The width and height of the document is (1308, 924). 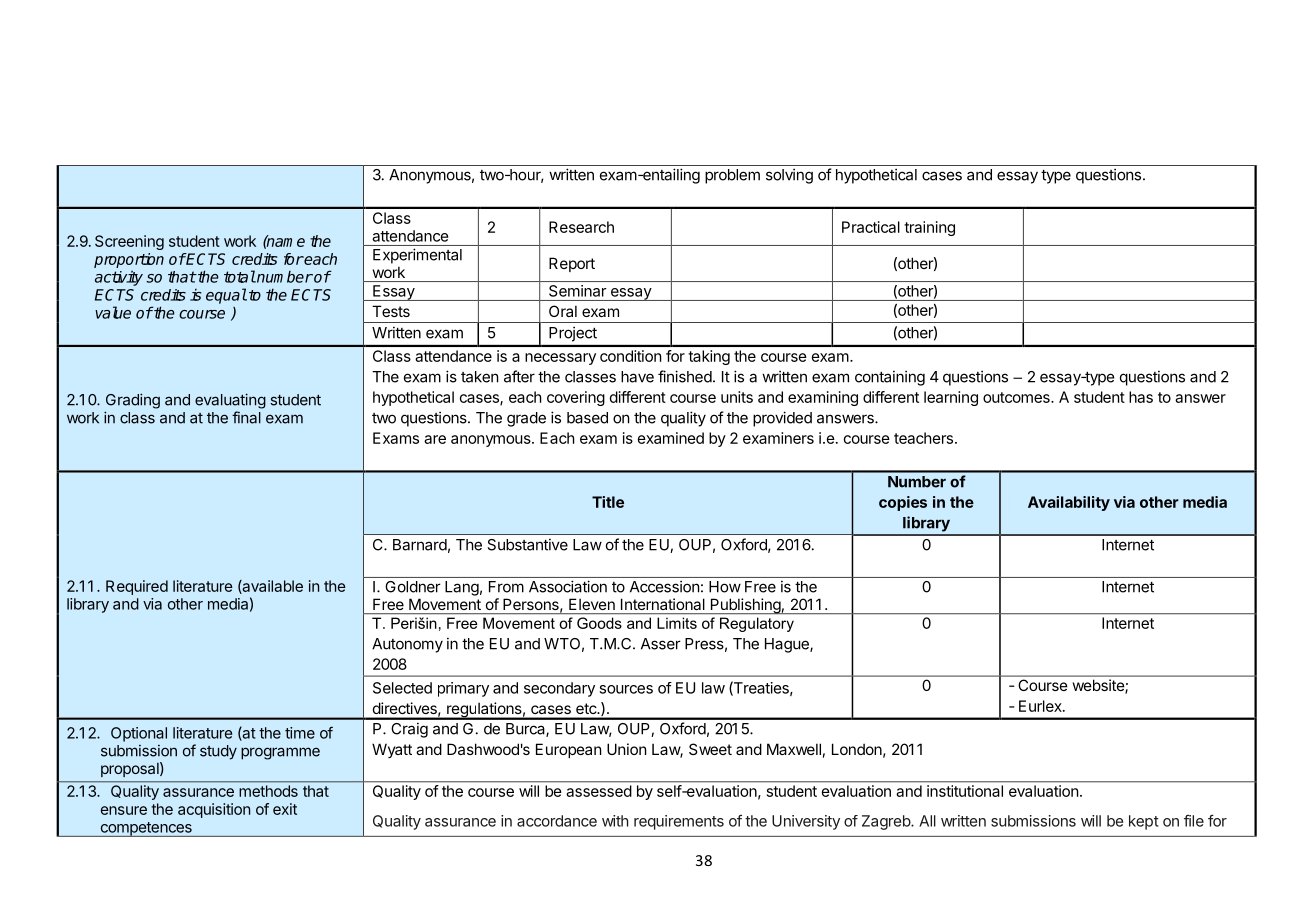 I want to click on acquisition, so click(x=214, y=810).
